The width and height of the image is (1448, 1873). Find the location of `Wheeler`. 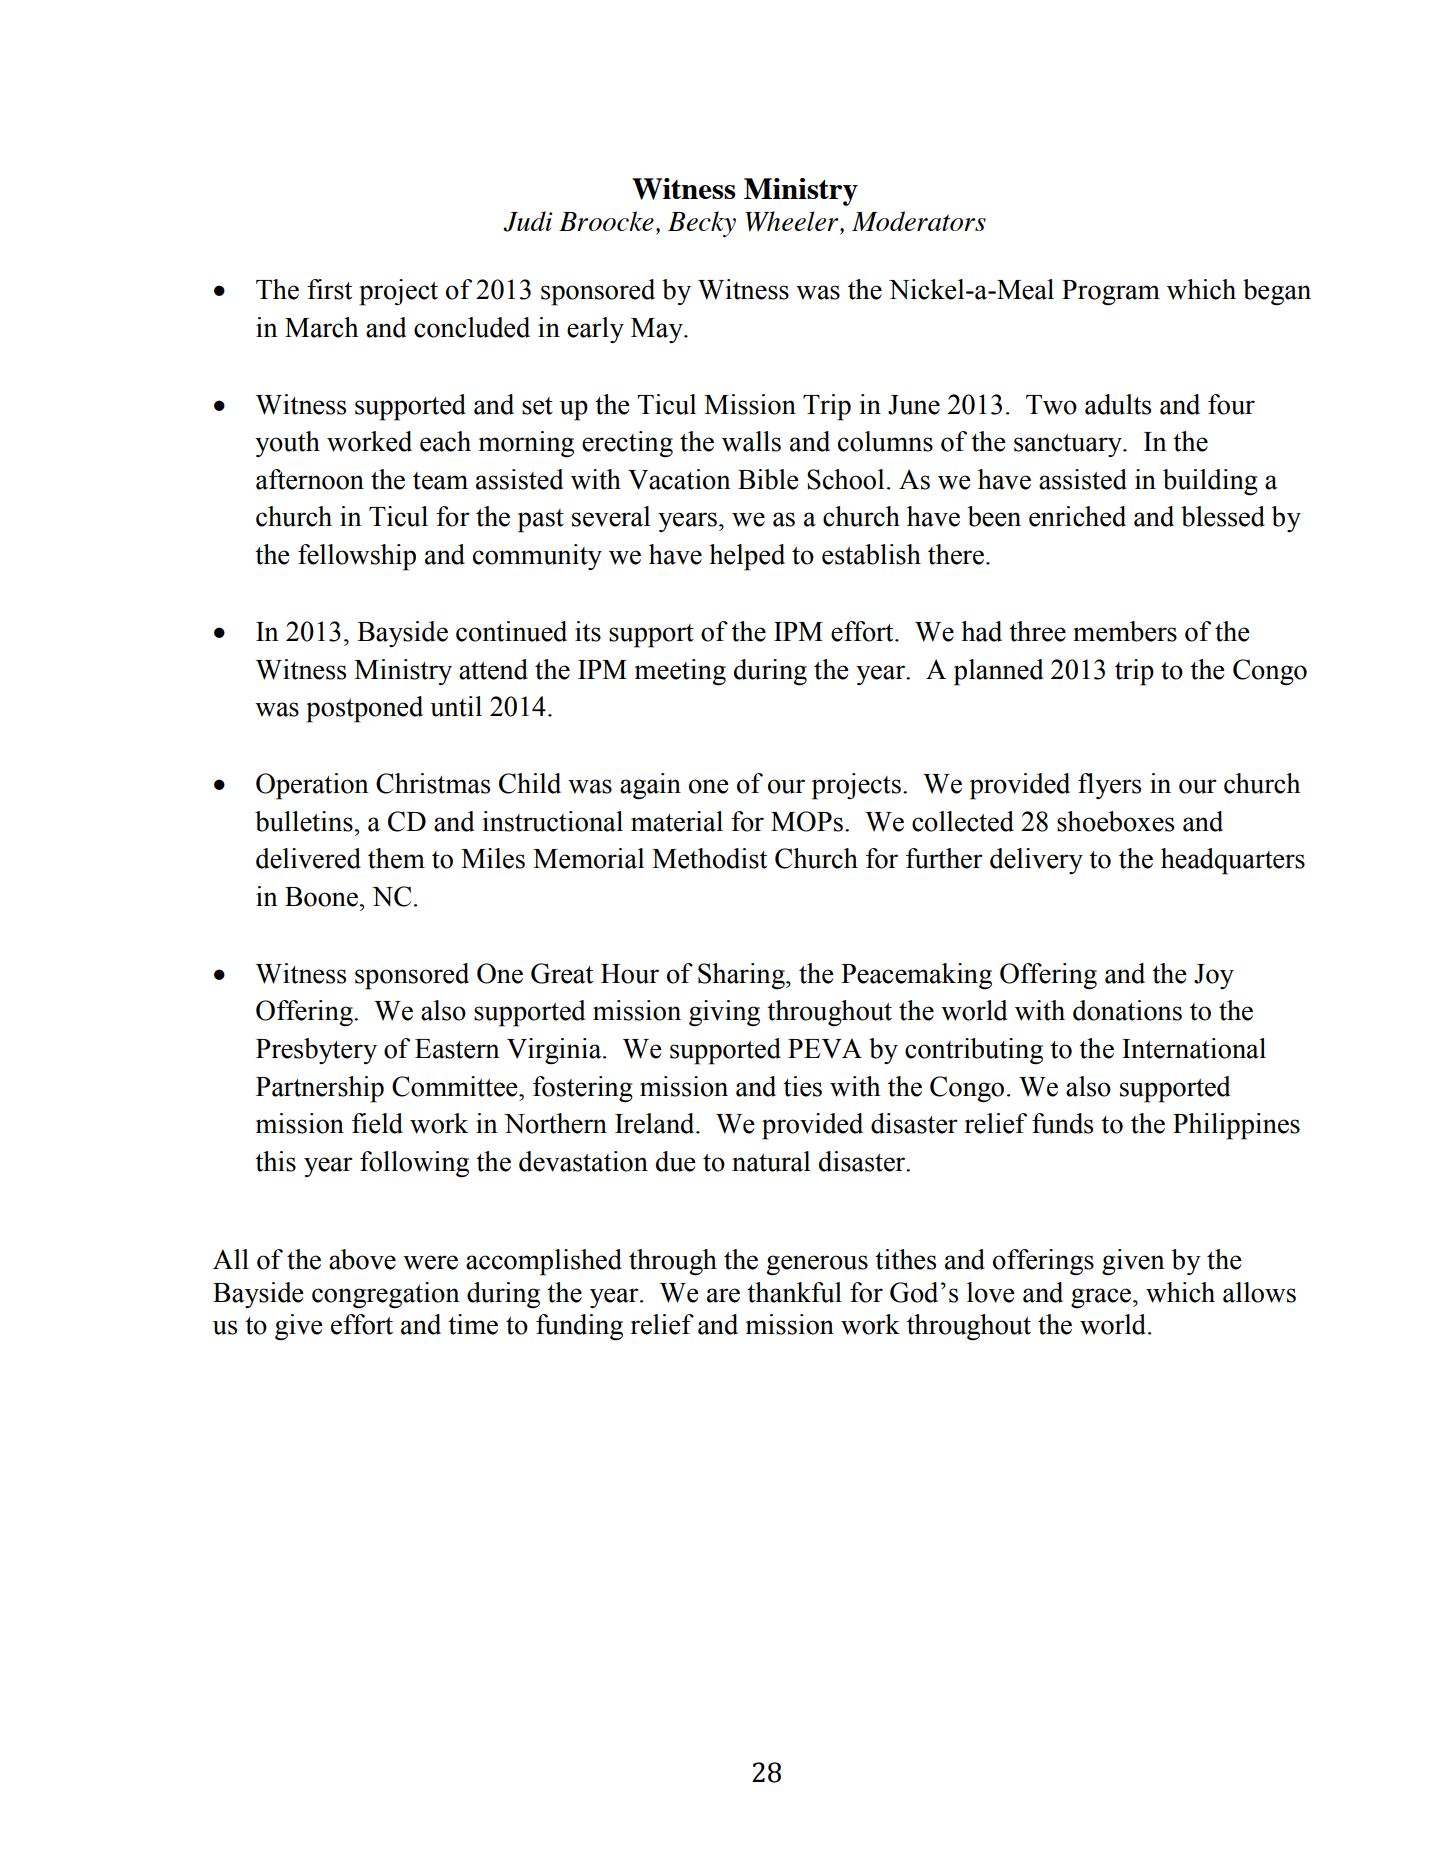

Wheeler is located at coordinates (793, 222).
